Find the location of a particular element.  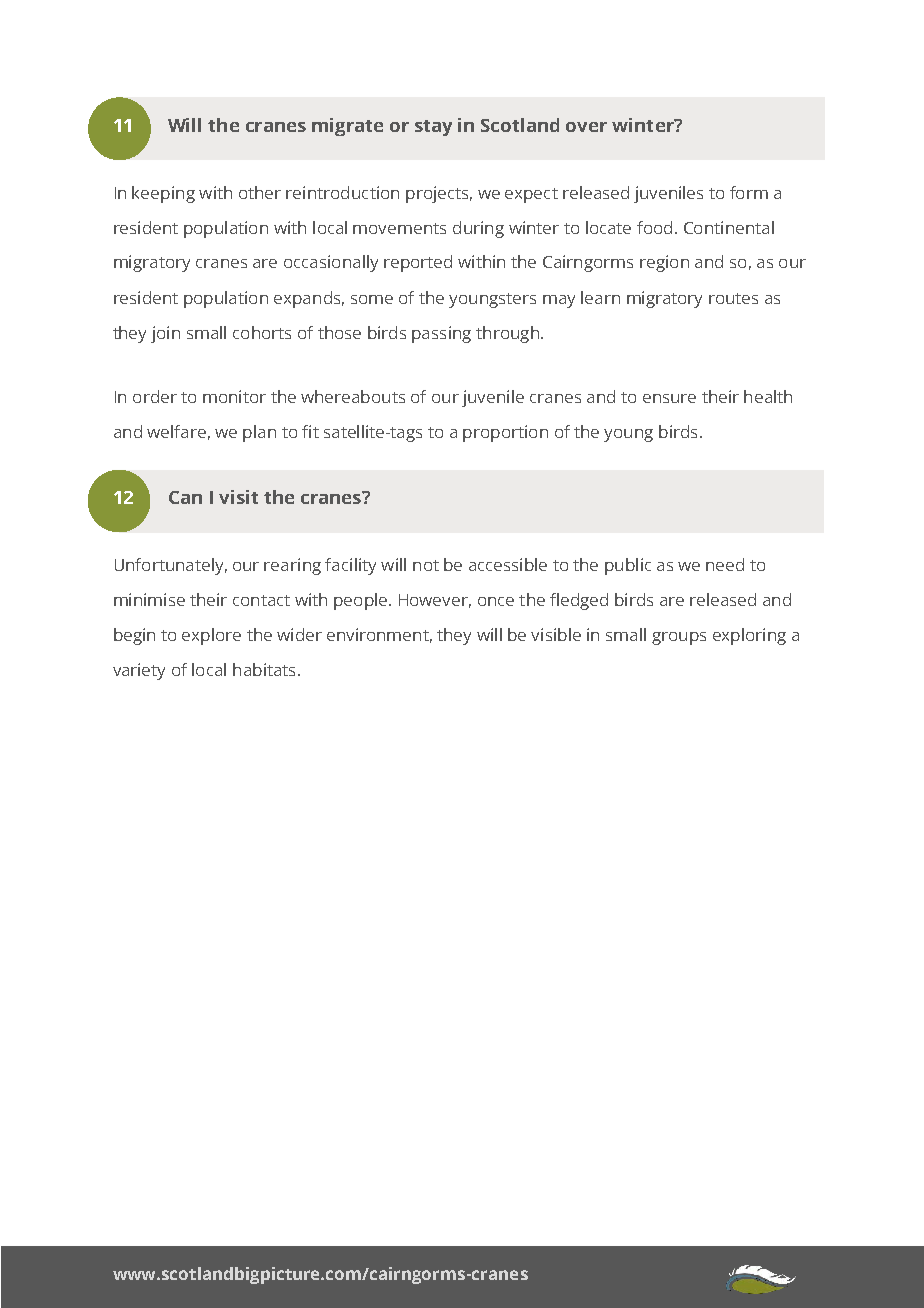

stay is located at coordinates (433, 128).
